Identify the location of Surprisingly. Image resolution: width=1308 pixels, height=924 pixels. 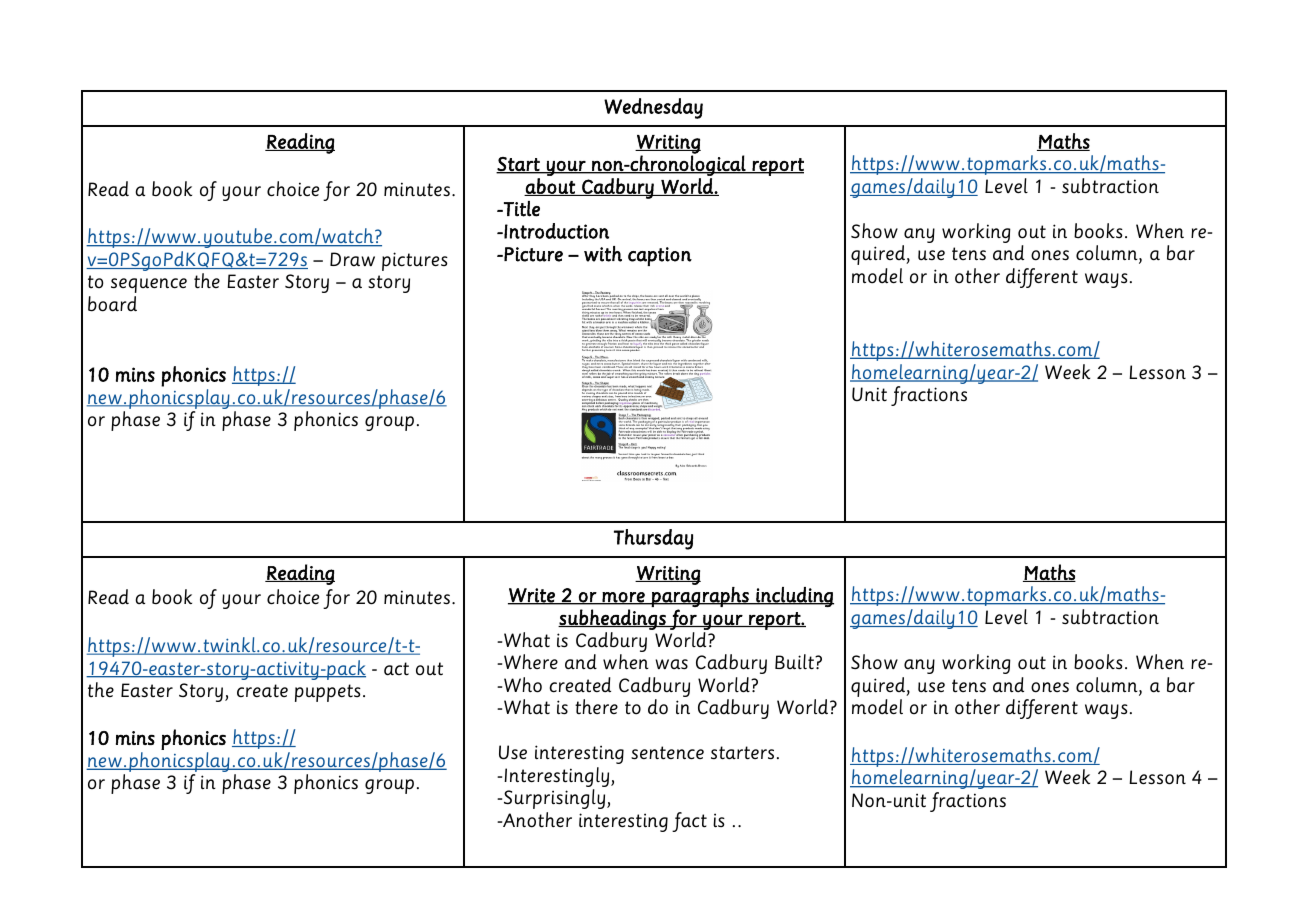
(554, 799).
